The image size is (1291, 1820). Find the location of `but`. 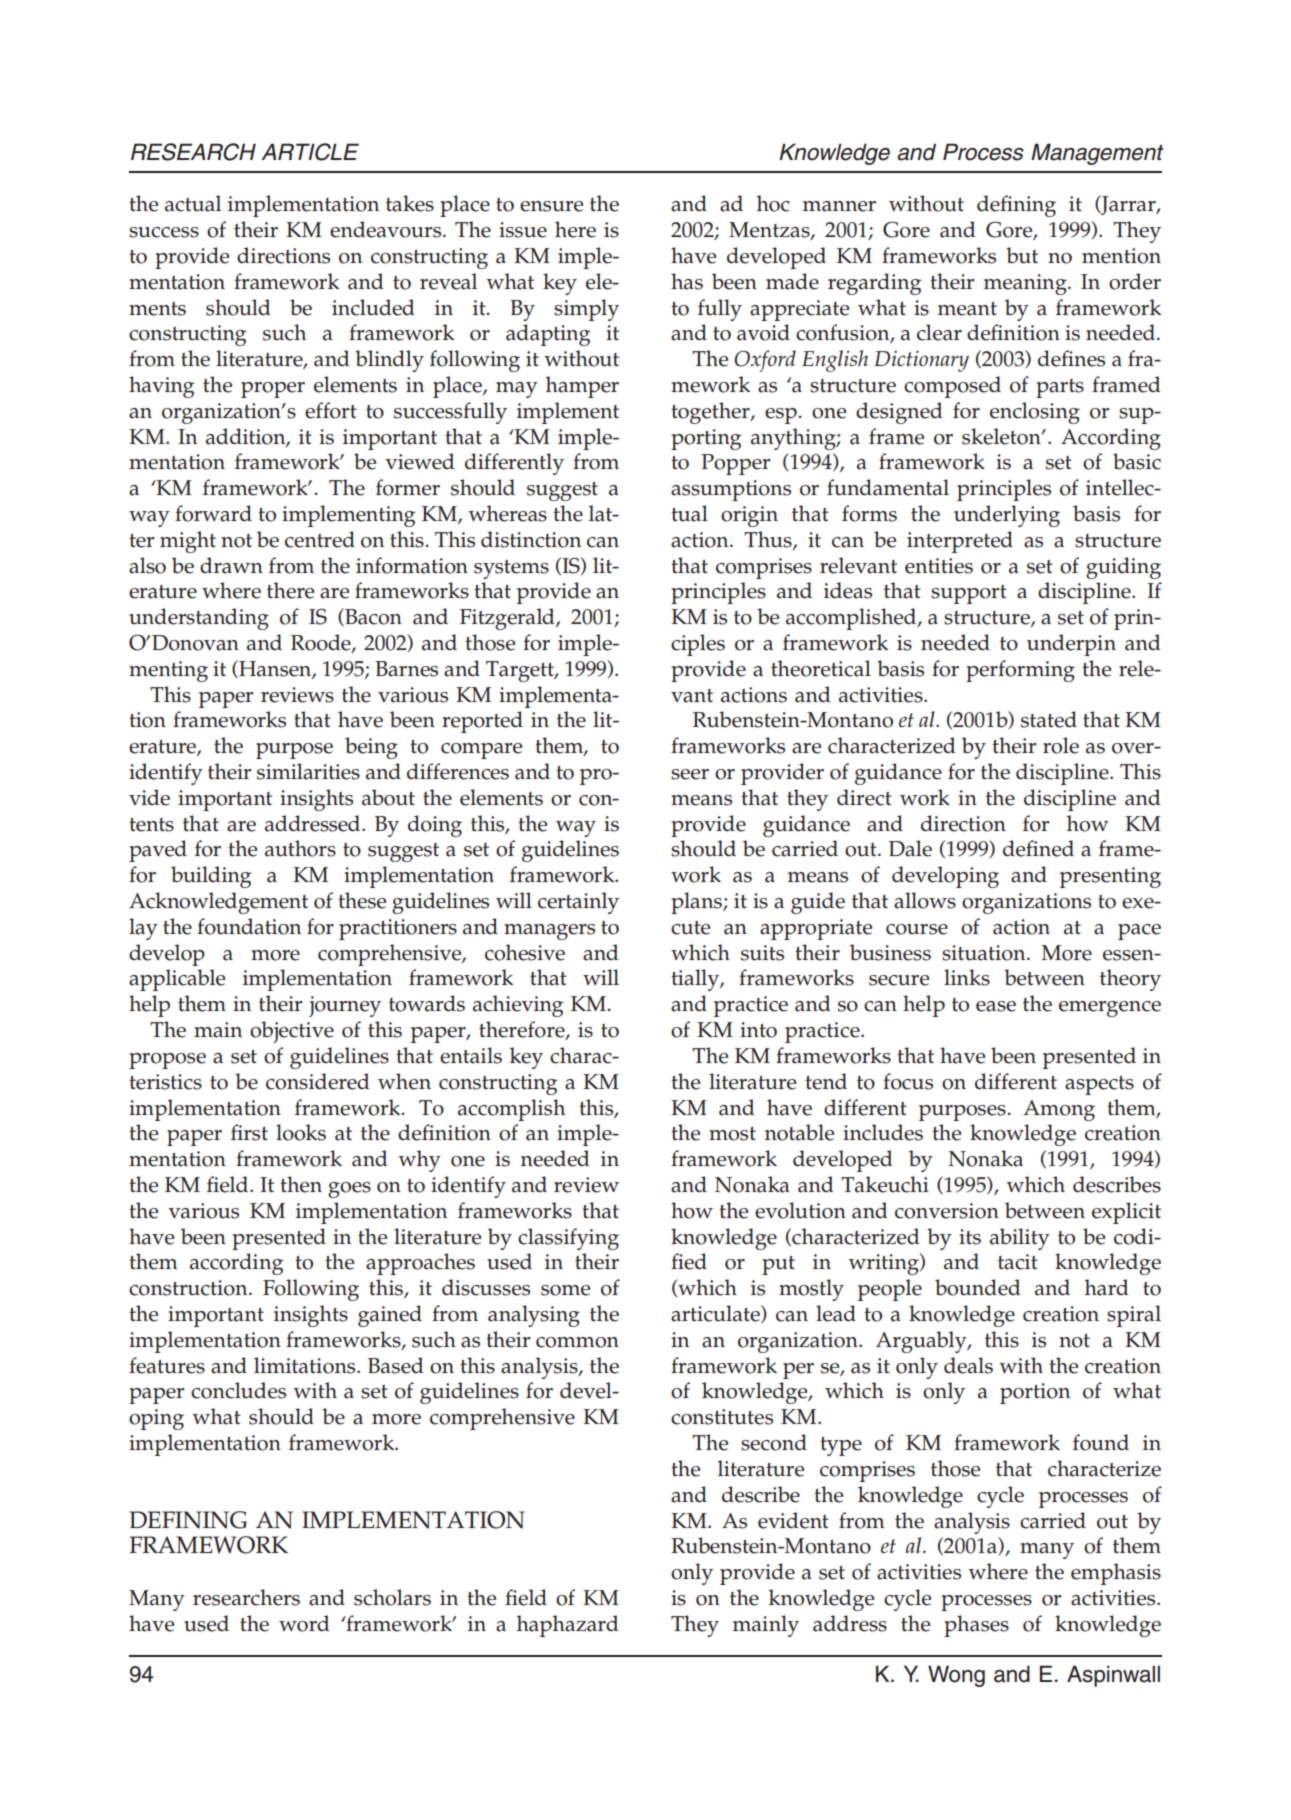

but is located at coordinates (1022, 255).
